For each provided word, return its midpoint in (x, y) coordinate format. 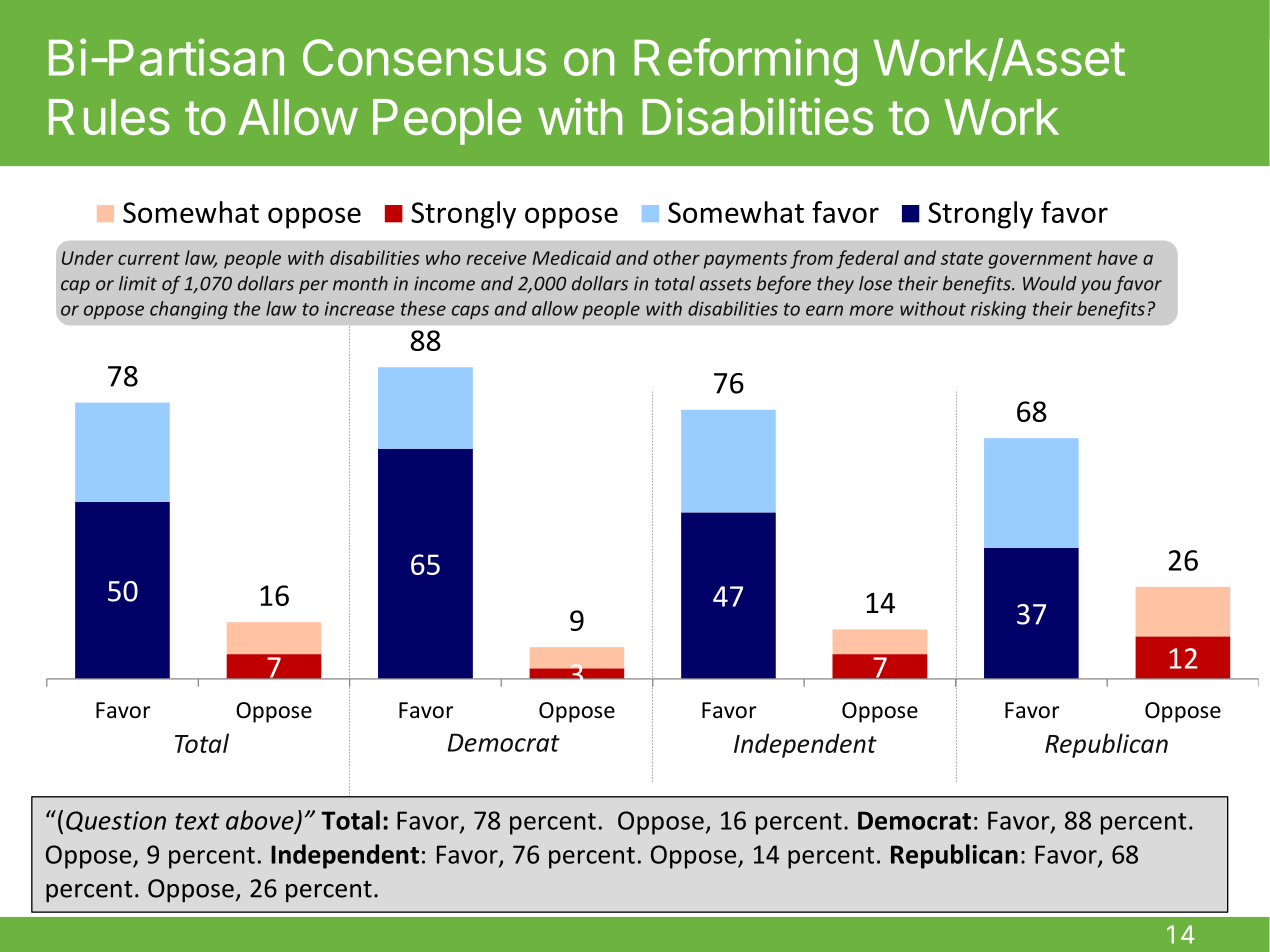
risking (998, 310)
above (261, 821)
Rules (109, 117)
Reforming (745, 62)
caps (470, 312)
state (962, 258)
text (197, 821)
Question (116, 821)
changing (189, 310)
